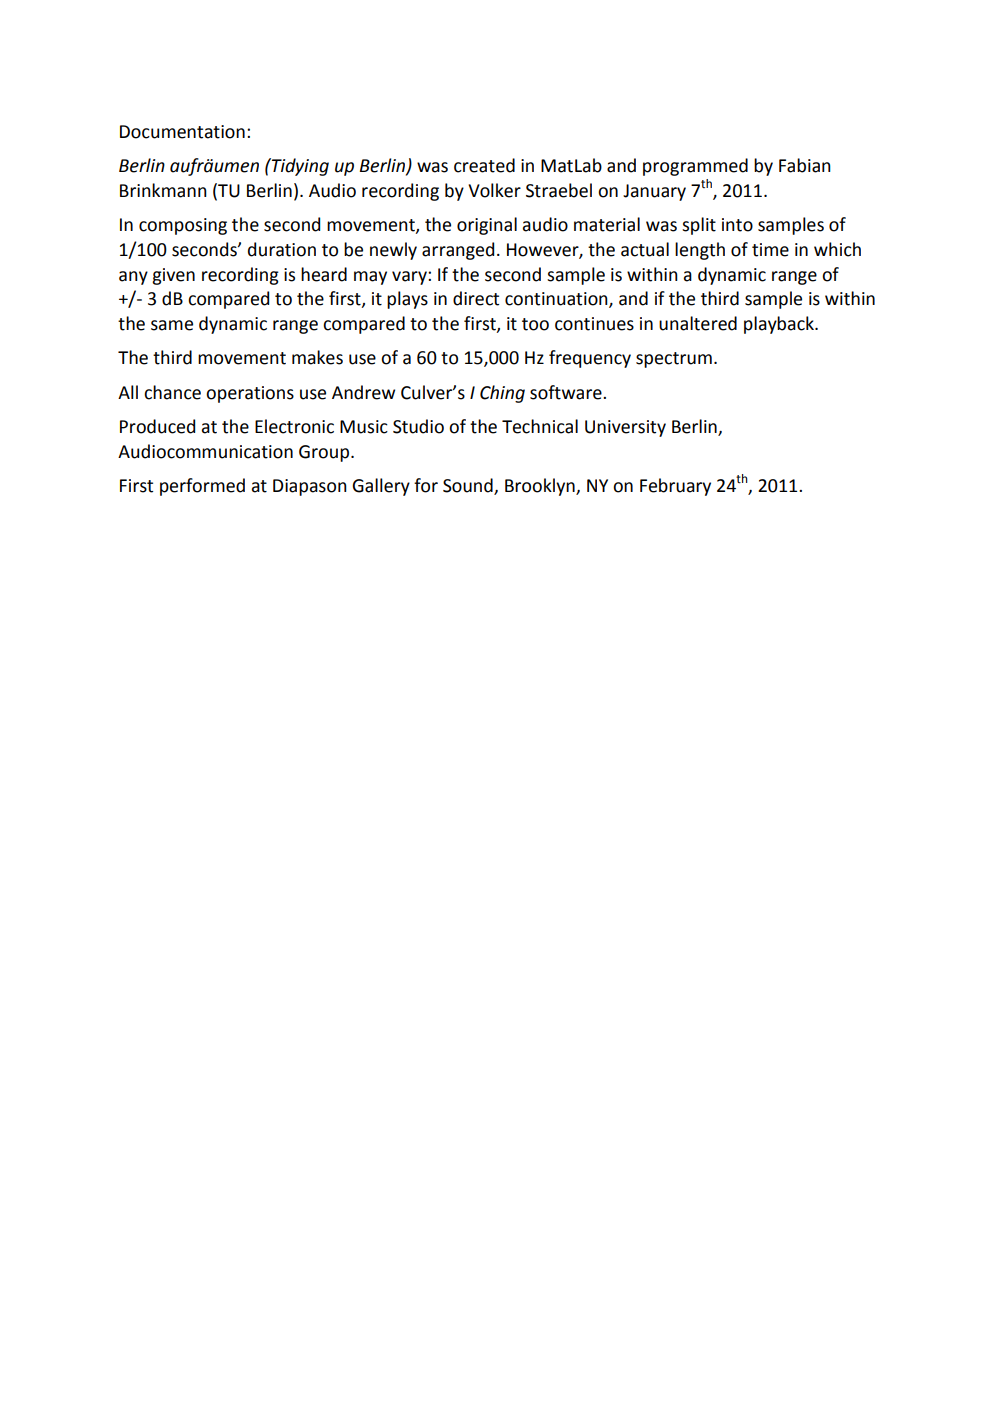  Describe the element at coordinates (737, 225) in the screenshot. I see `into` at that location.
